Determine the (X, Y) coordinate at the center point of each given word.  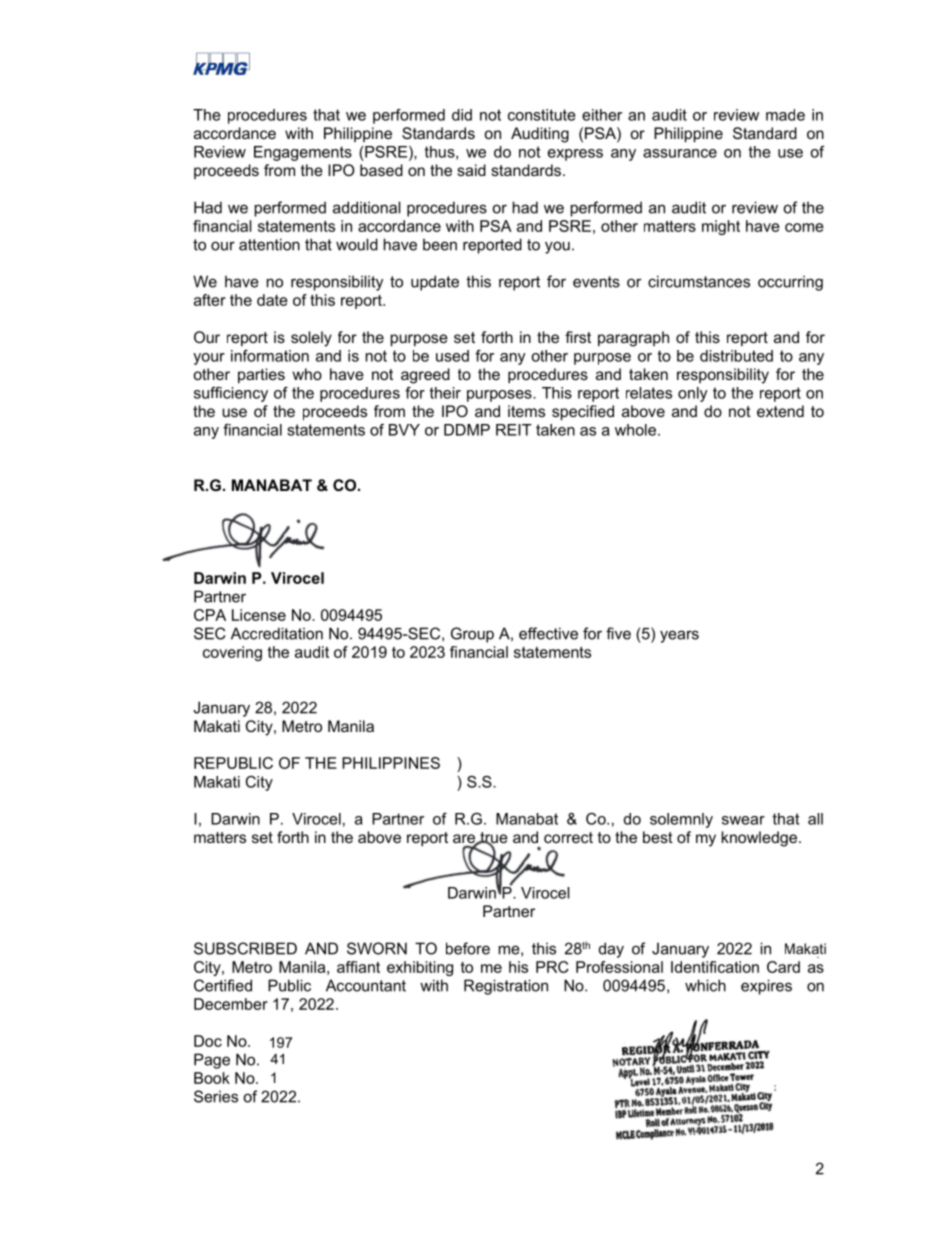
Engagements (303, 153)
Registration (506, 987)
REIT (514, 430)
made (785, 115)
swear (743, 820)
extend (780, 411)
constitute (542, 115)
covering (232, 653)
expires (766, 987)
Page (212, 1061)
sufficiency (231, 394)
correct (568, 837)
